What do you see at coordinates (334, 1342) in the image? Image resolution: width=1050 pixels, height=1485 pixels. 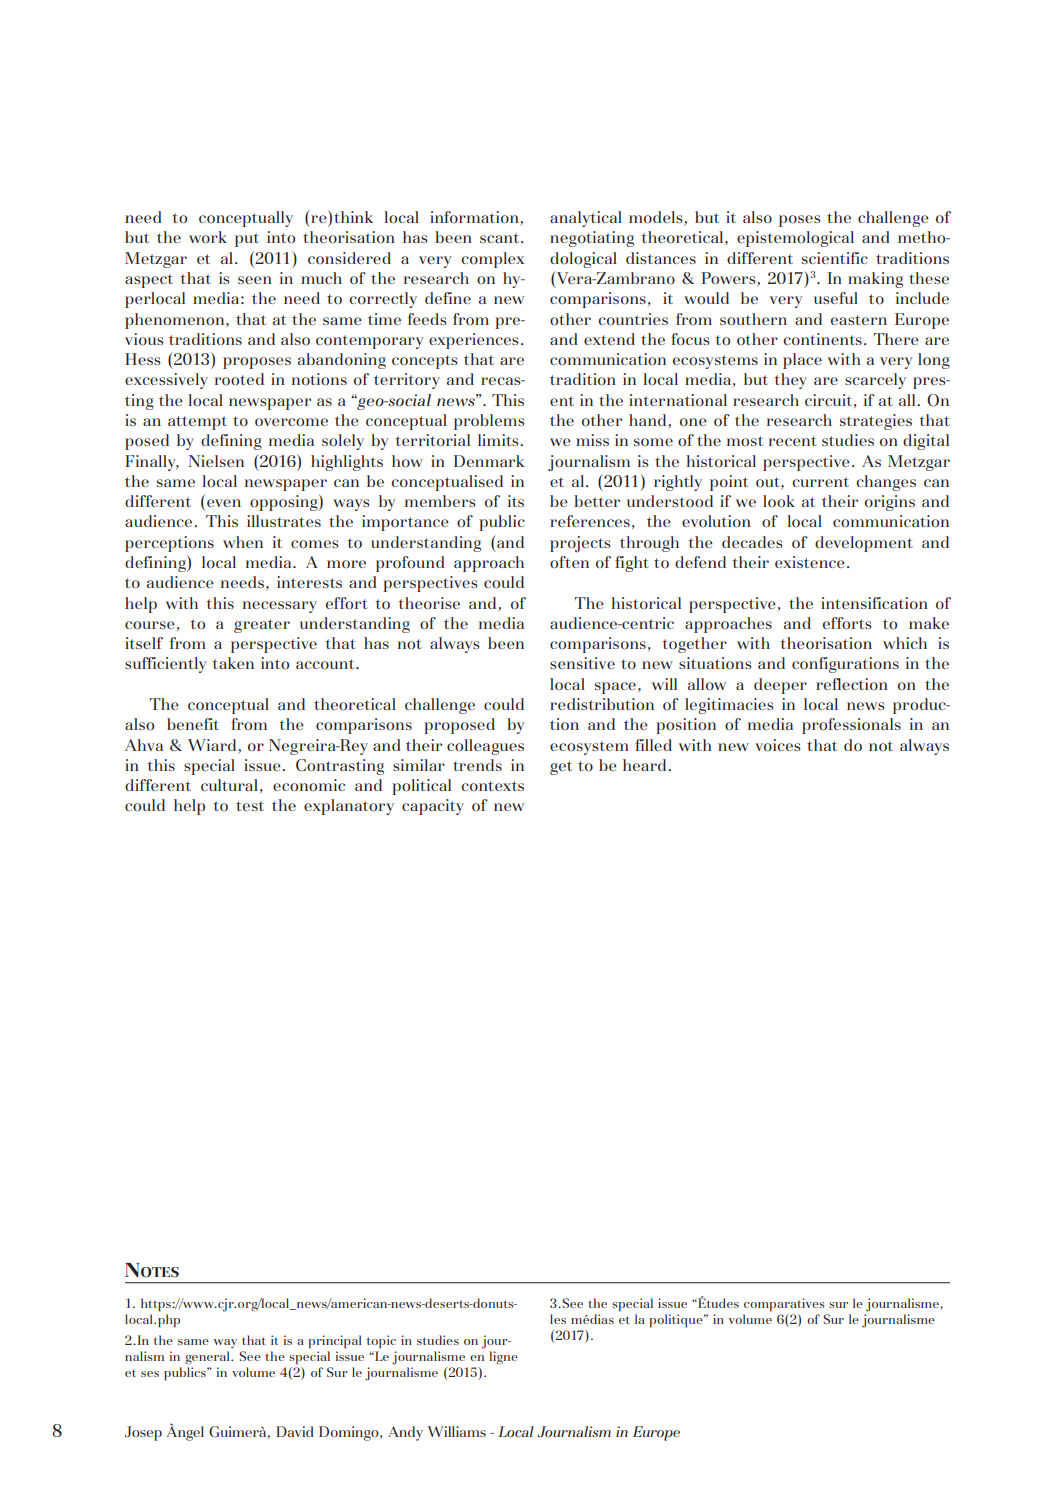 I see `principal` at bounding box center [334, 1342].
